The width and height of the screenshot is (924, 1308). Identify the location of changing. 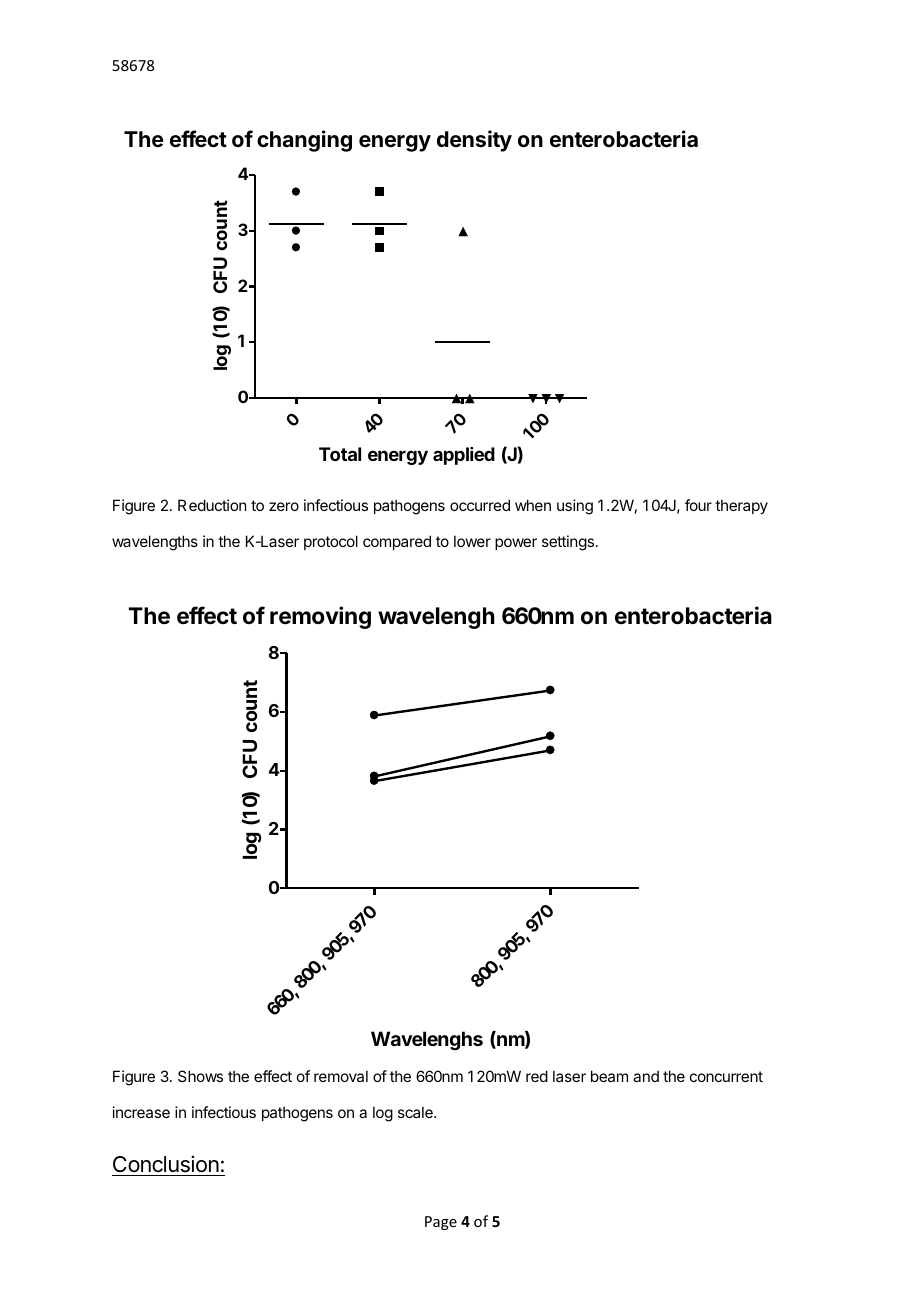
(304, 141).
